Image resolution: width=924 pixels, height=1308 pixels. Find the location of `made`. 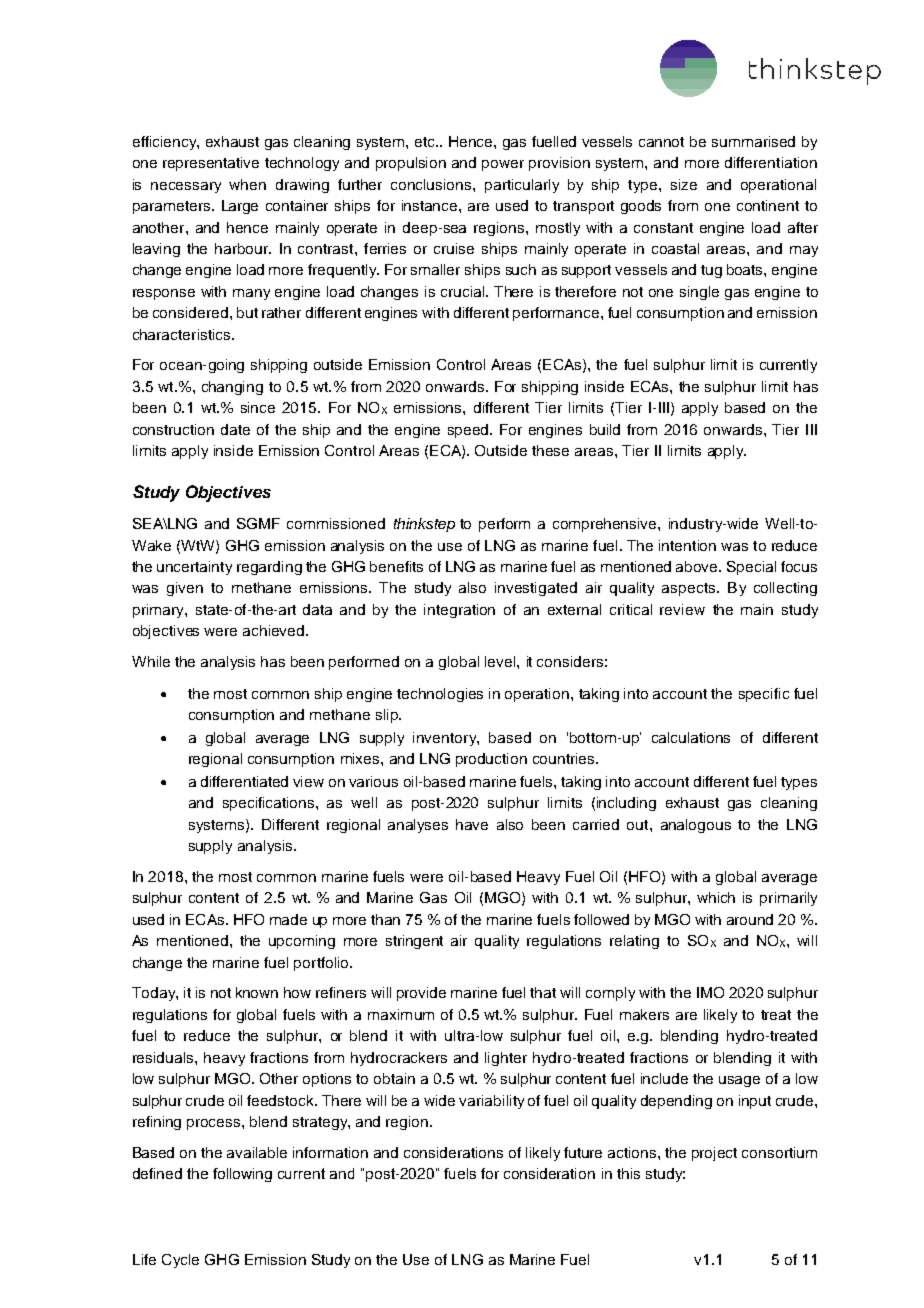

made is located at coordinates (288, 919).
